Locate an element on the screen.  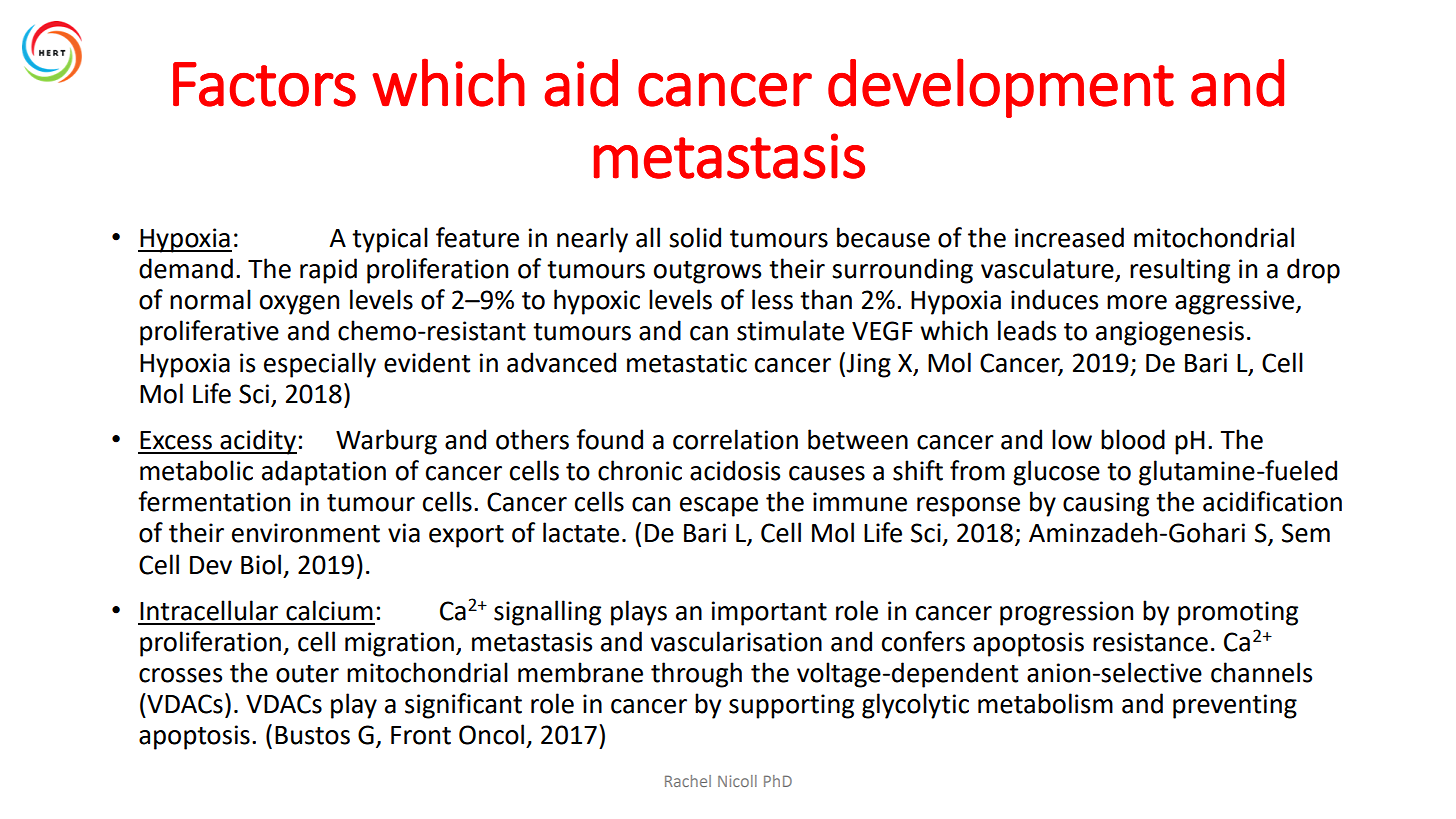
aid is located at coordinates (581, 83).
